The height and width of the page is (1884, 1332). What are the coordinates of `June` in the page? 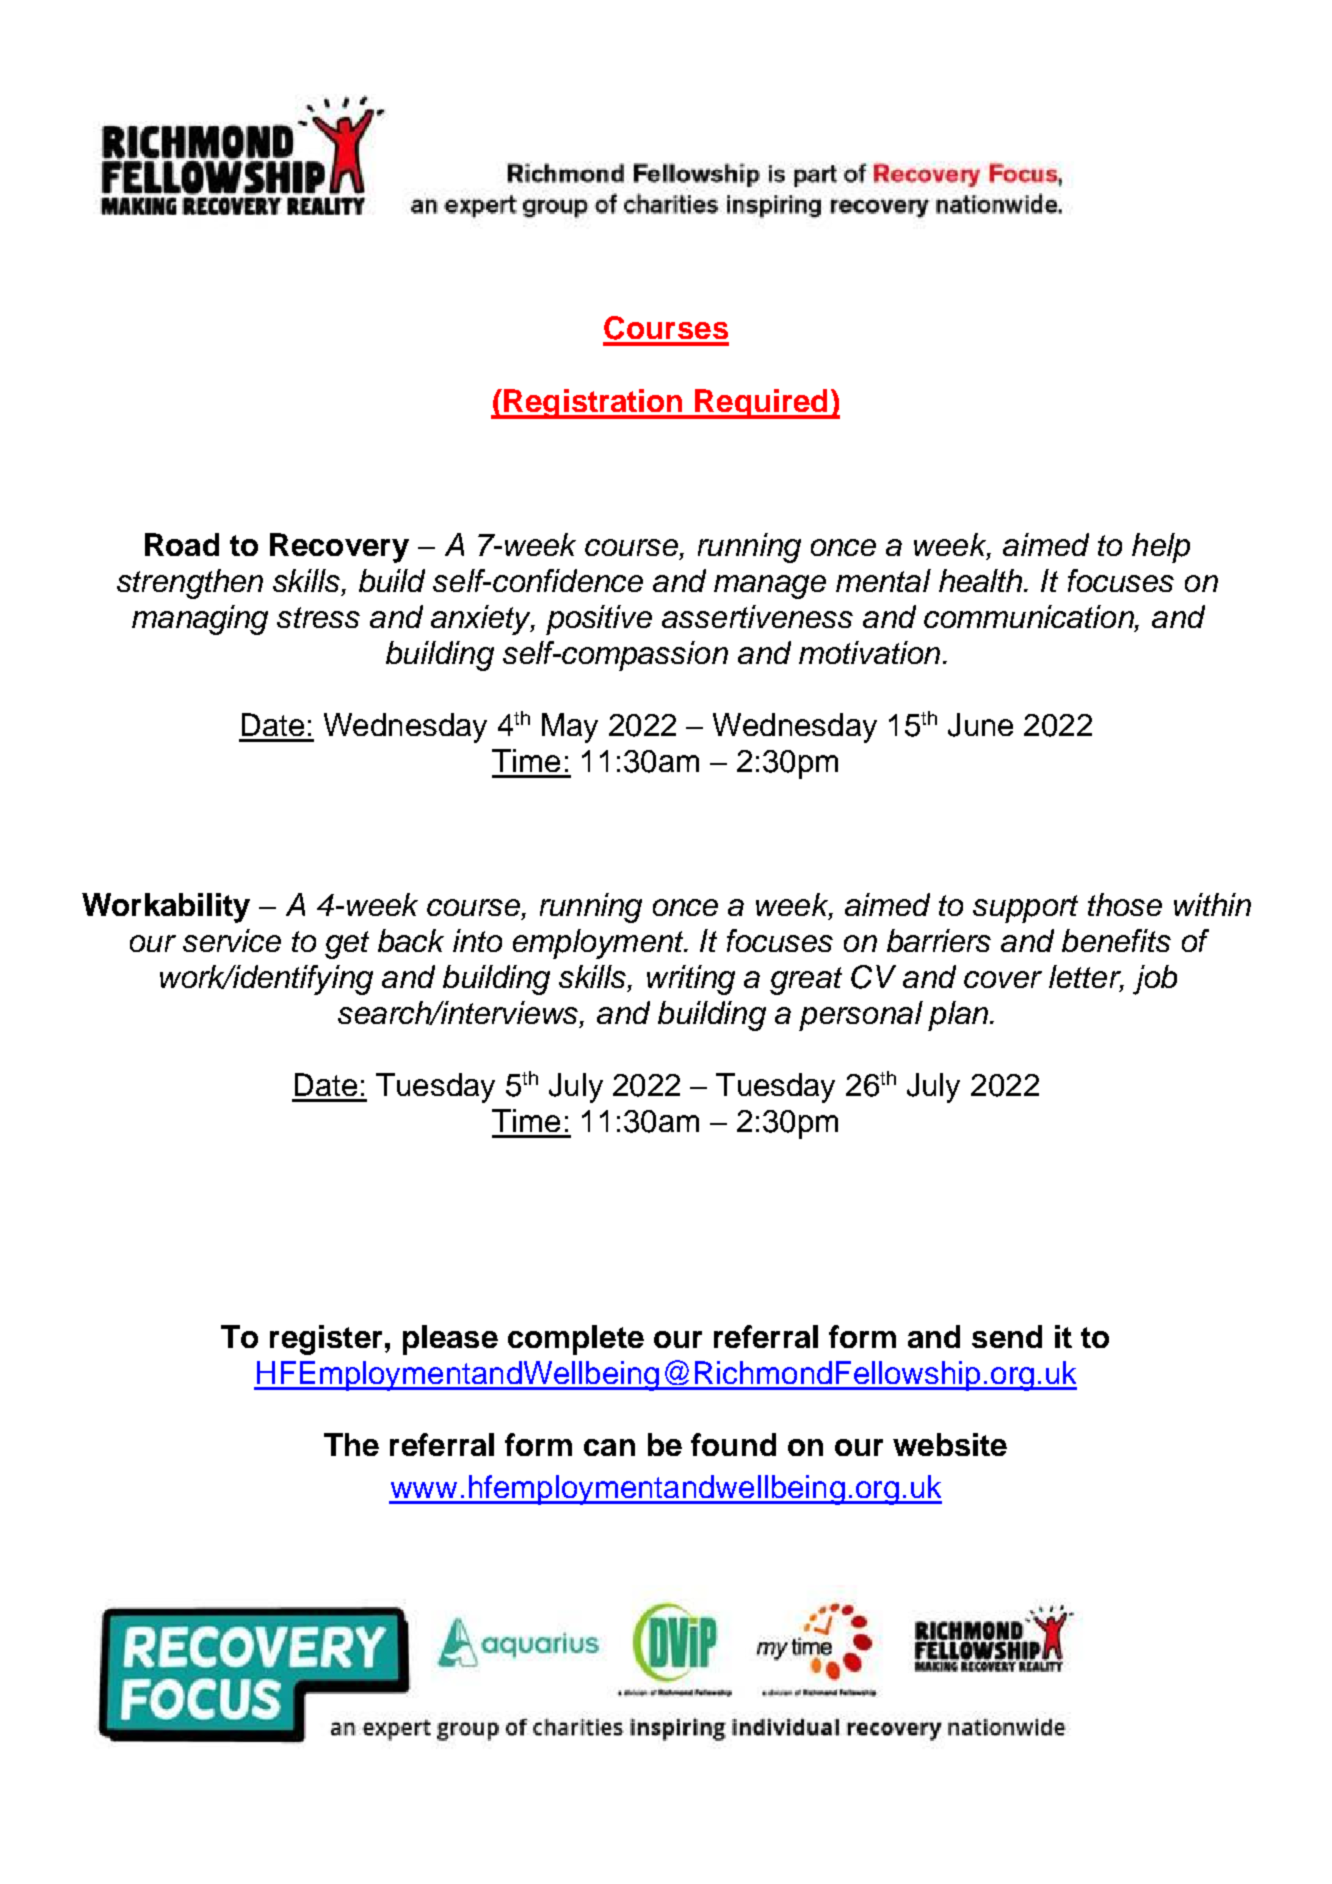 It's located at (980, 725).
